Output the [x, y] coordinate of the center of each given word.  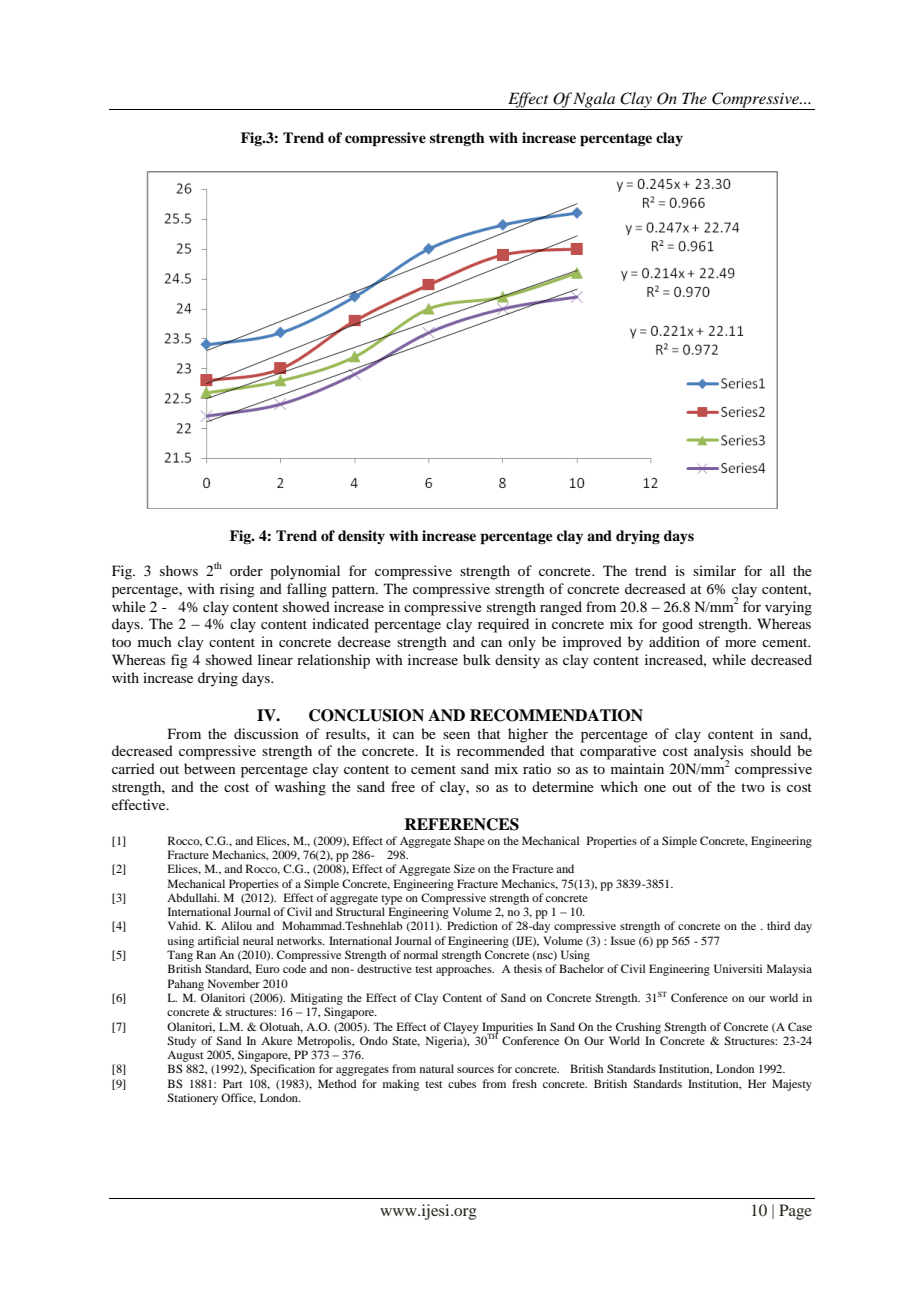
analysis [718, 753]
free [403, 786]
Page [795, 1212]
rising [237, 590]
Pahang [186, 985]
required [503, 625]
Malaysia [789, 970]
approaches [465, 970]
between [210, 768]
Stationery [192, 1099]
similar [714, 570]
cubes [462, 1083]
